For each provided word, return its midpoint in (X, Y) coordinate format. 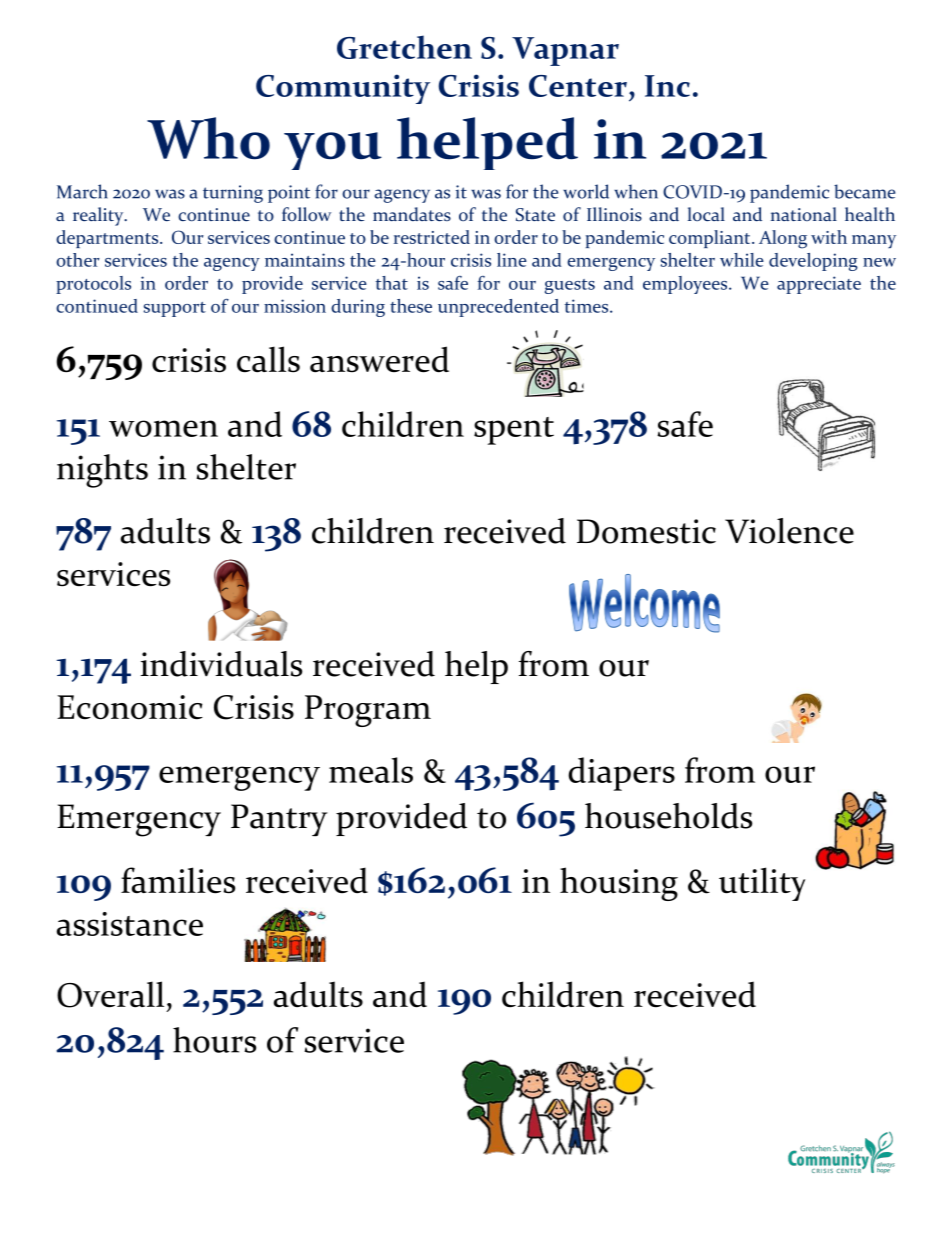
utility (762, 884)
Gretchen (404, 47)
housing (619, 884)
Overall (110, 994)
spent (514, 431)
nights (102, 471)
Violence (789, 531)
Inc (667, 86)
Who (208, 138)
